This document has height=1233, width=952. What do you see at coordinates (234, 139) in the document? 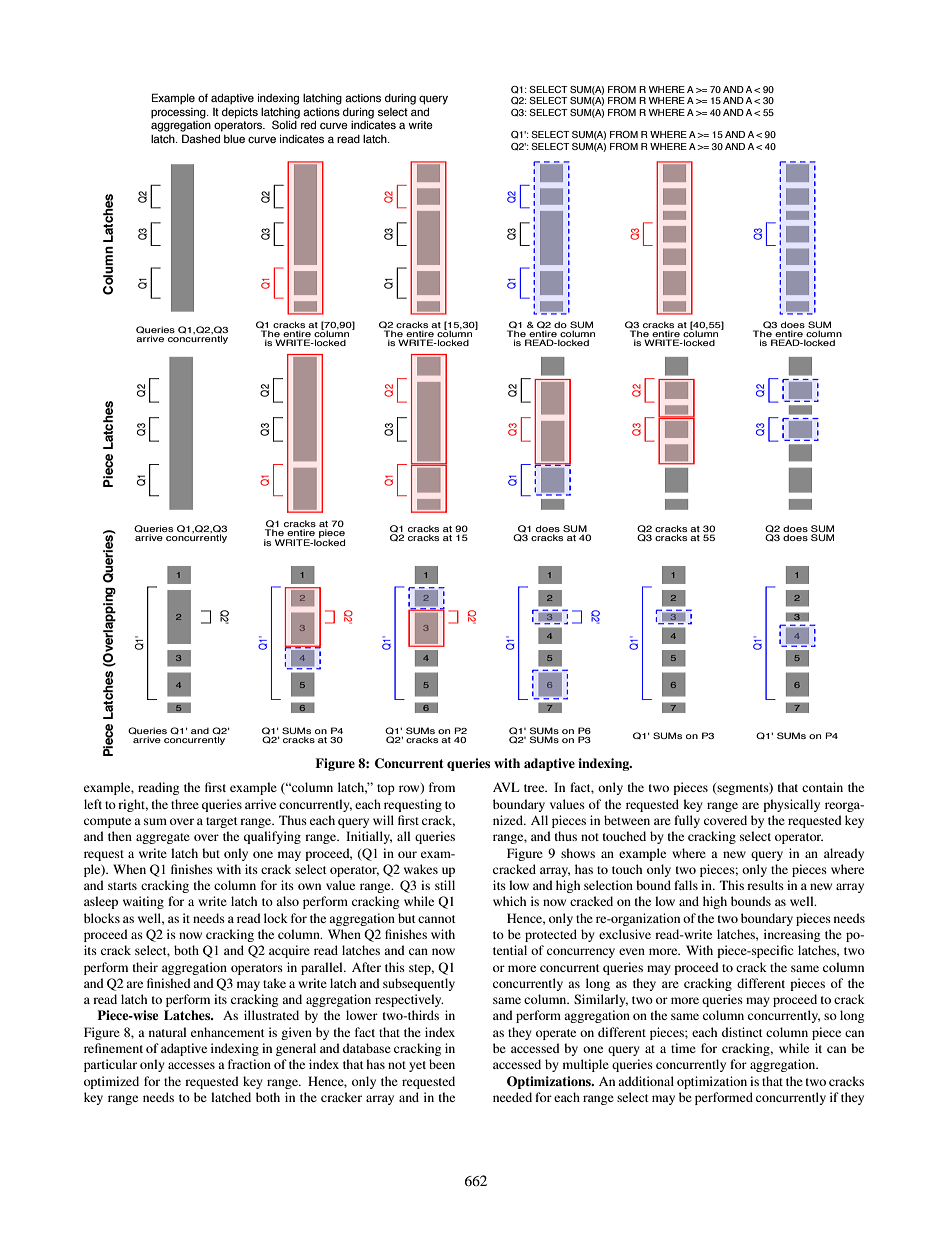
I see `blue` at bounding box center [234, 139].
